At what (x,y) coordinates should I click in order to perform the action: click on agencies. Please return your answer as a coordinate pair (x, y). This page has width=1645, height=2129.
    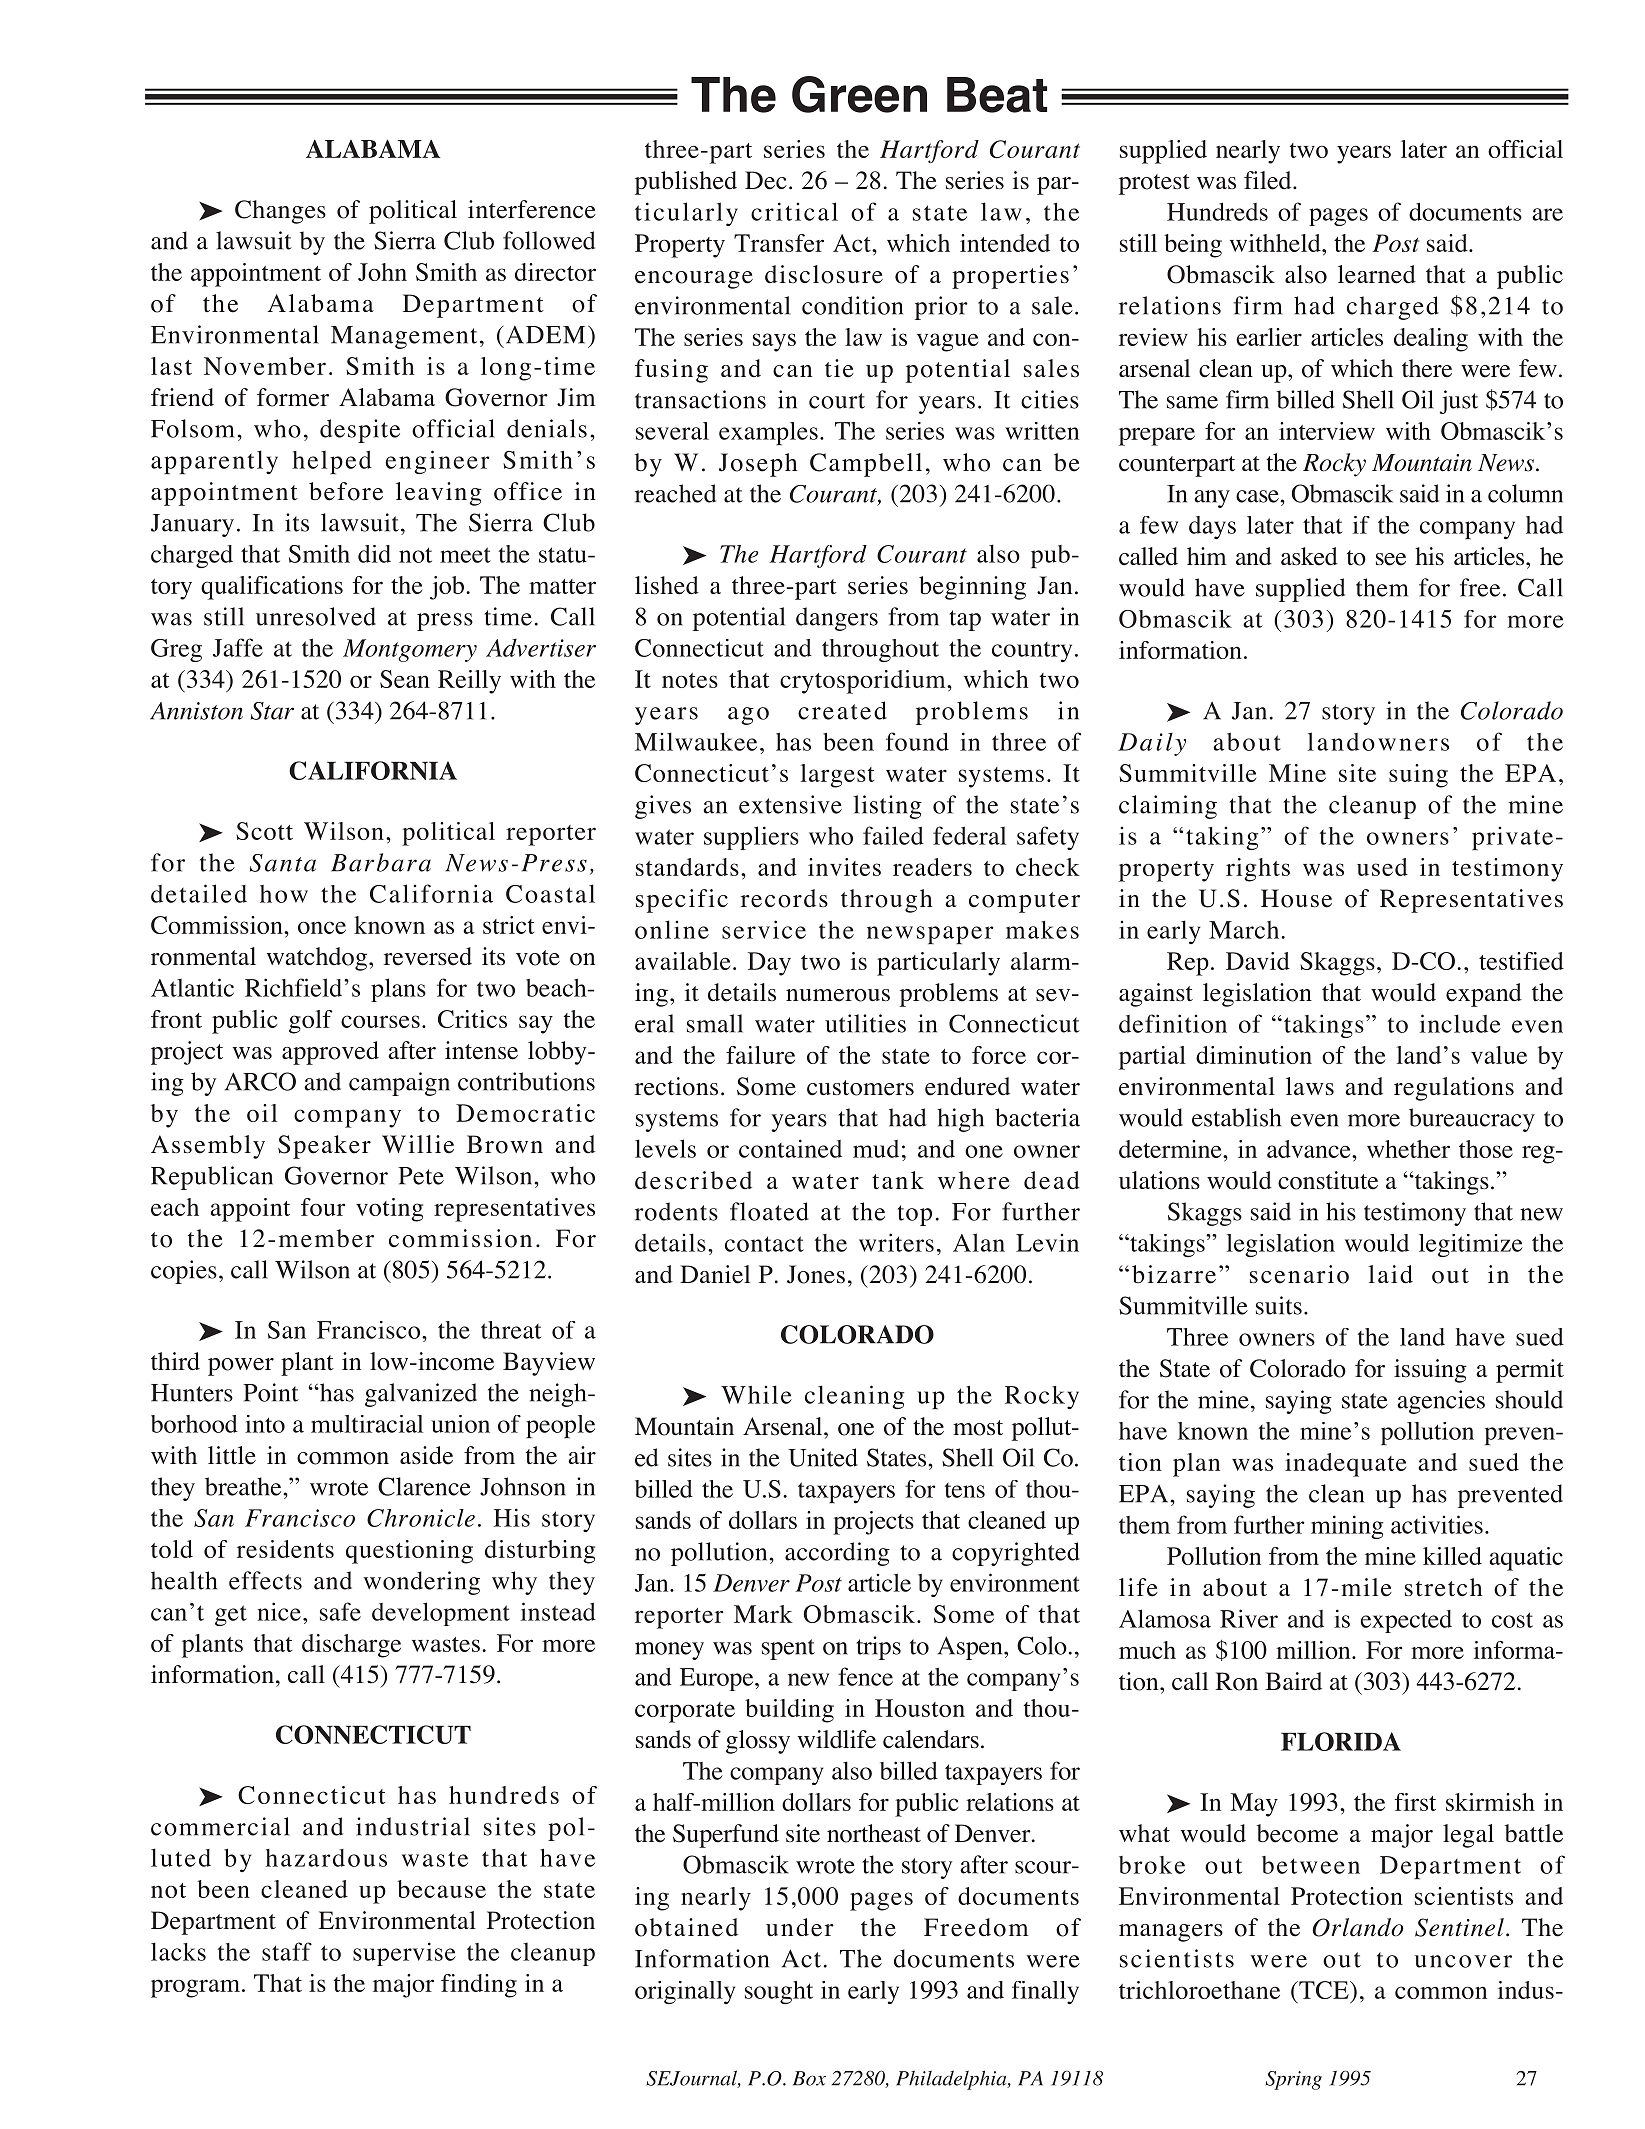
    Looking at the image, I should click on (1441, 1402).
